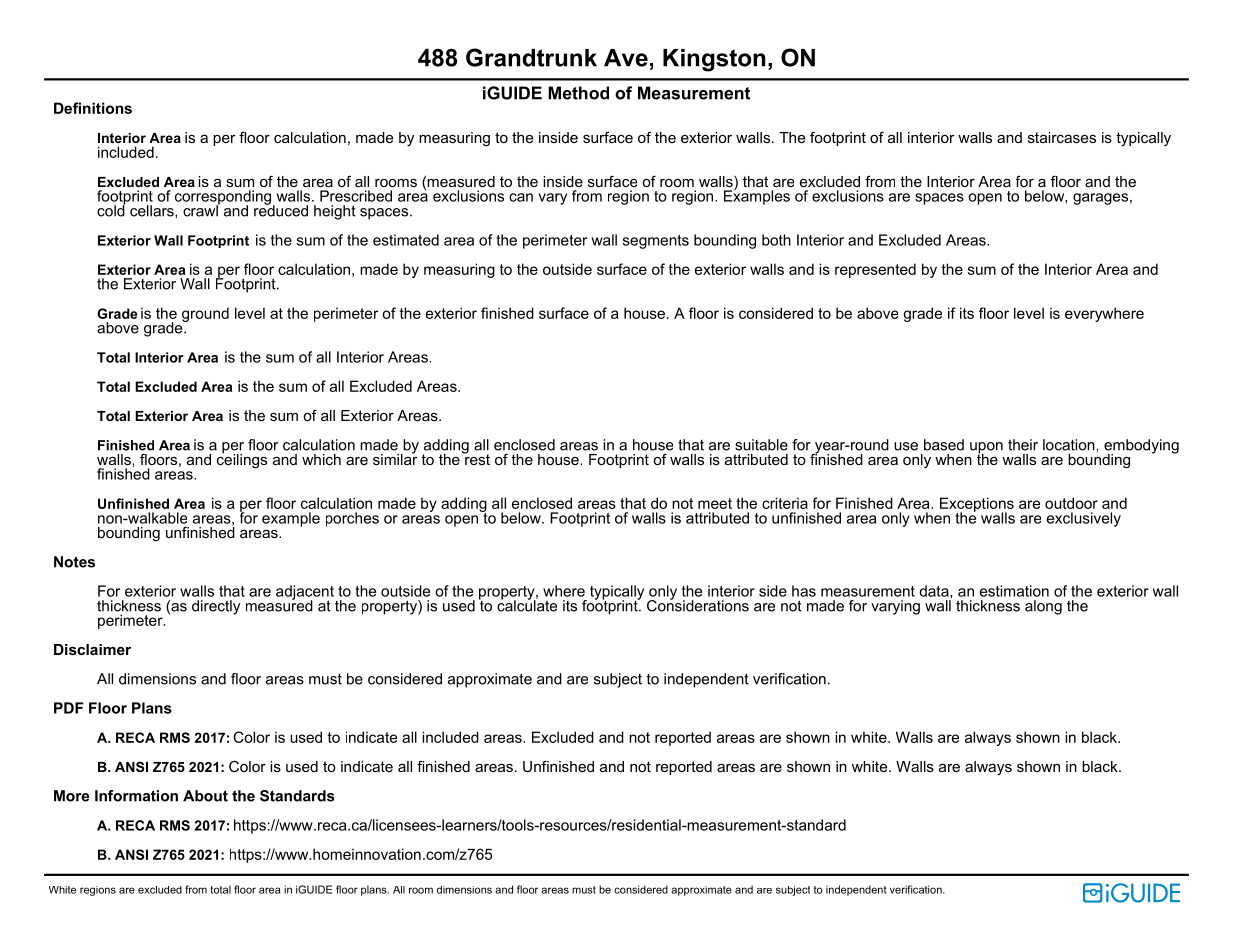 This page has width=1233, height=952. What do you see at coordinates (242, 460) in the page?
I see `ceilings` at bounding box center [242, 460].
